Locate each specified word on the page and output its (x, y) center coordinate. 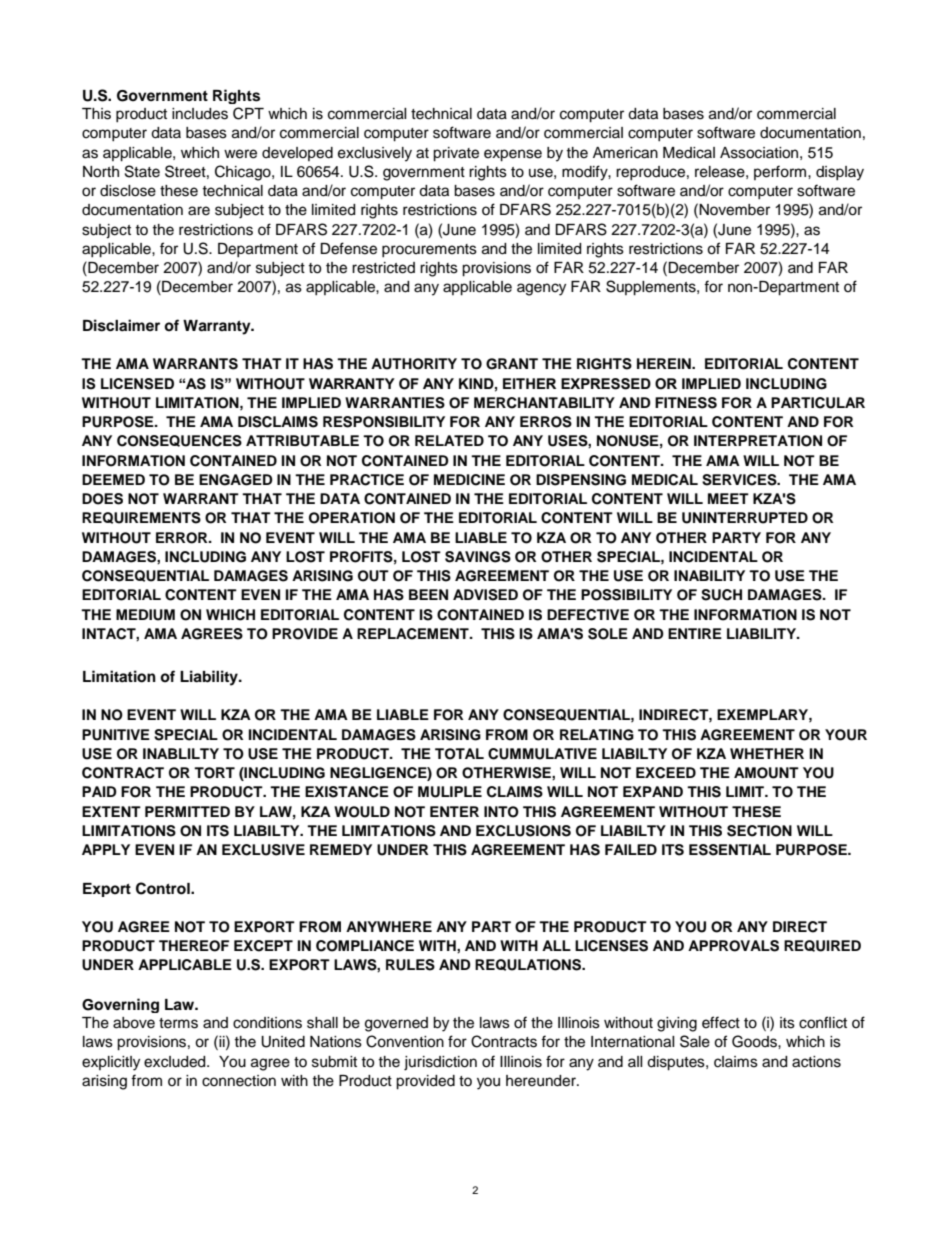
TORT (214, 773)
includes (200, 114)
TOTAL (459, 754)
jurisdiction (440, 1063)
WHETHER (767, 753)
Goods (755, 1041)
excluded (176, 1062)
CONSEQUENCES (179, 441)
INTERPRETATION (758, 441)
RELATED (449, 440)
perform (781, 172)
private (456, 154)
